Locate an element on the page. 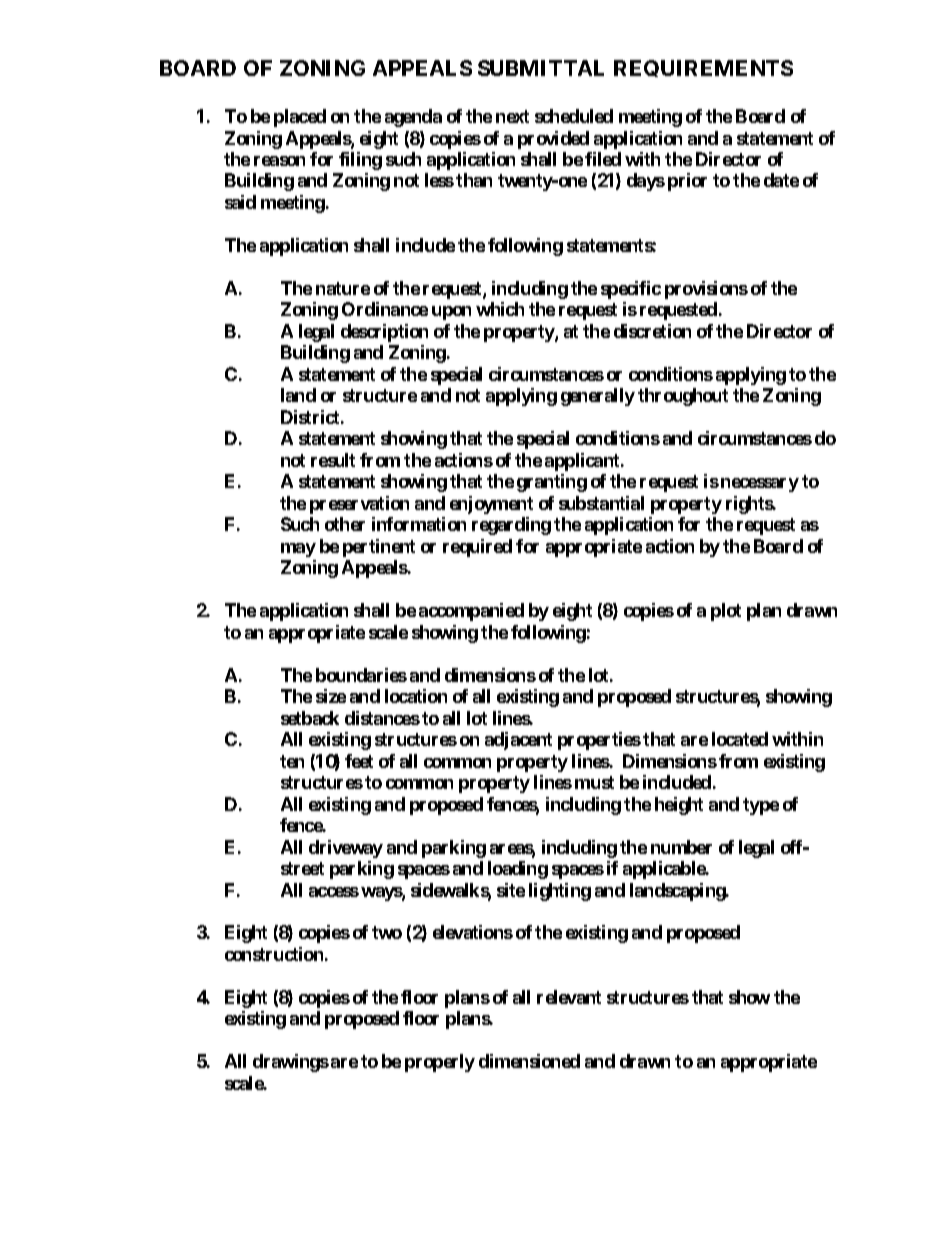 Image resolution: width=952 pixels, height=1233 pixels. placed is located at coordinates (300, 118).
